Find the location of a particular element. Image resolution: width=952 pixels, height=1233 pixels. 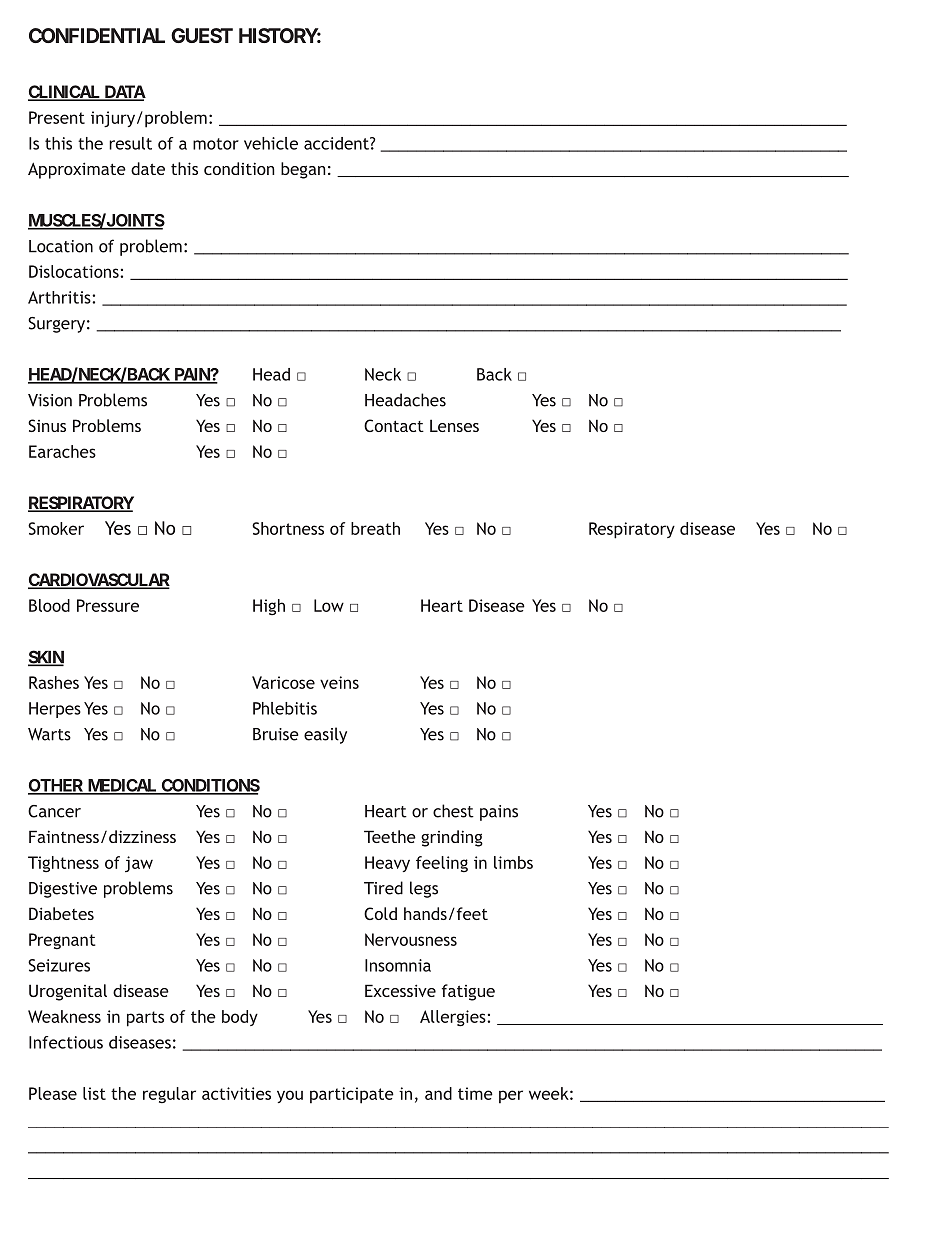

chest is located at coordinates (453, 811).
